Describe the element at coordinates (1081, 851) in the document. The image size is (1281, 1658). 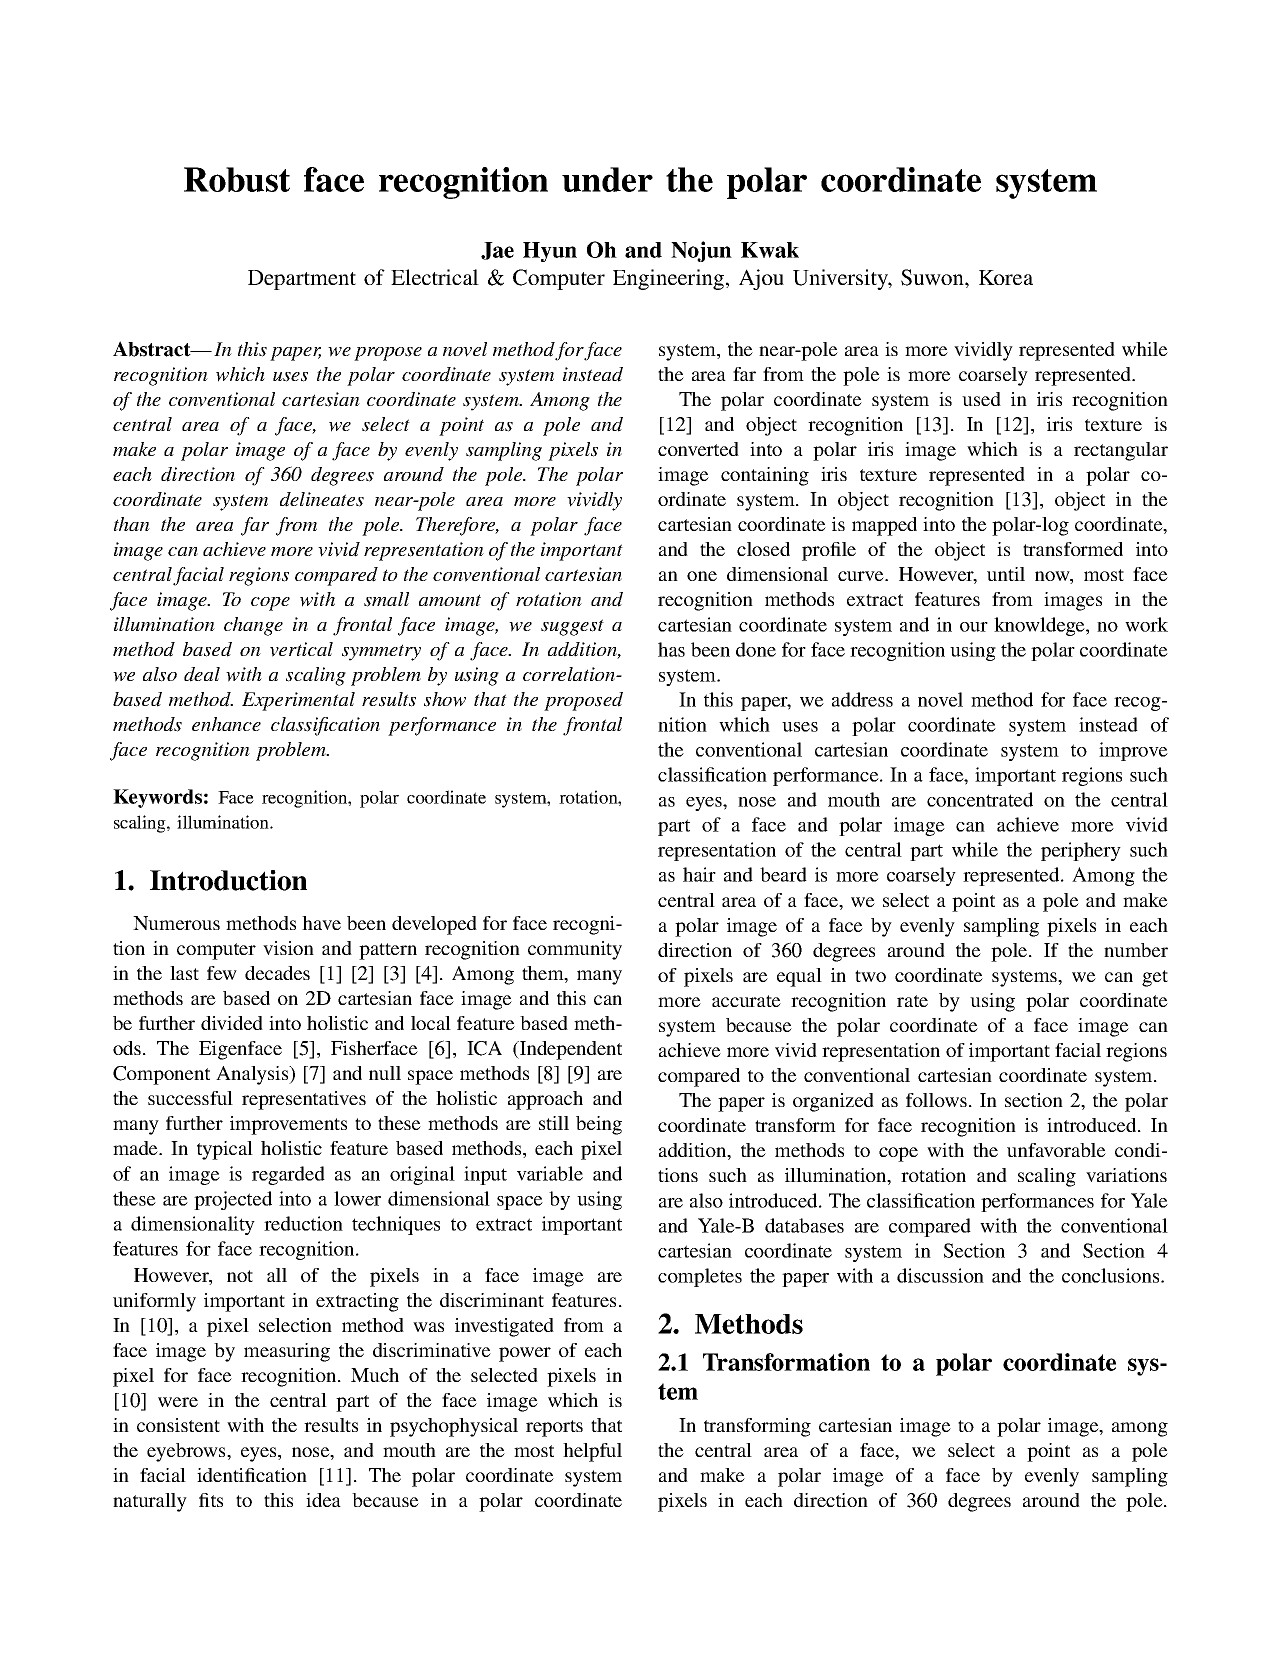
I see `periphery` at that location.
